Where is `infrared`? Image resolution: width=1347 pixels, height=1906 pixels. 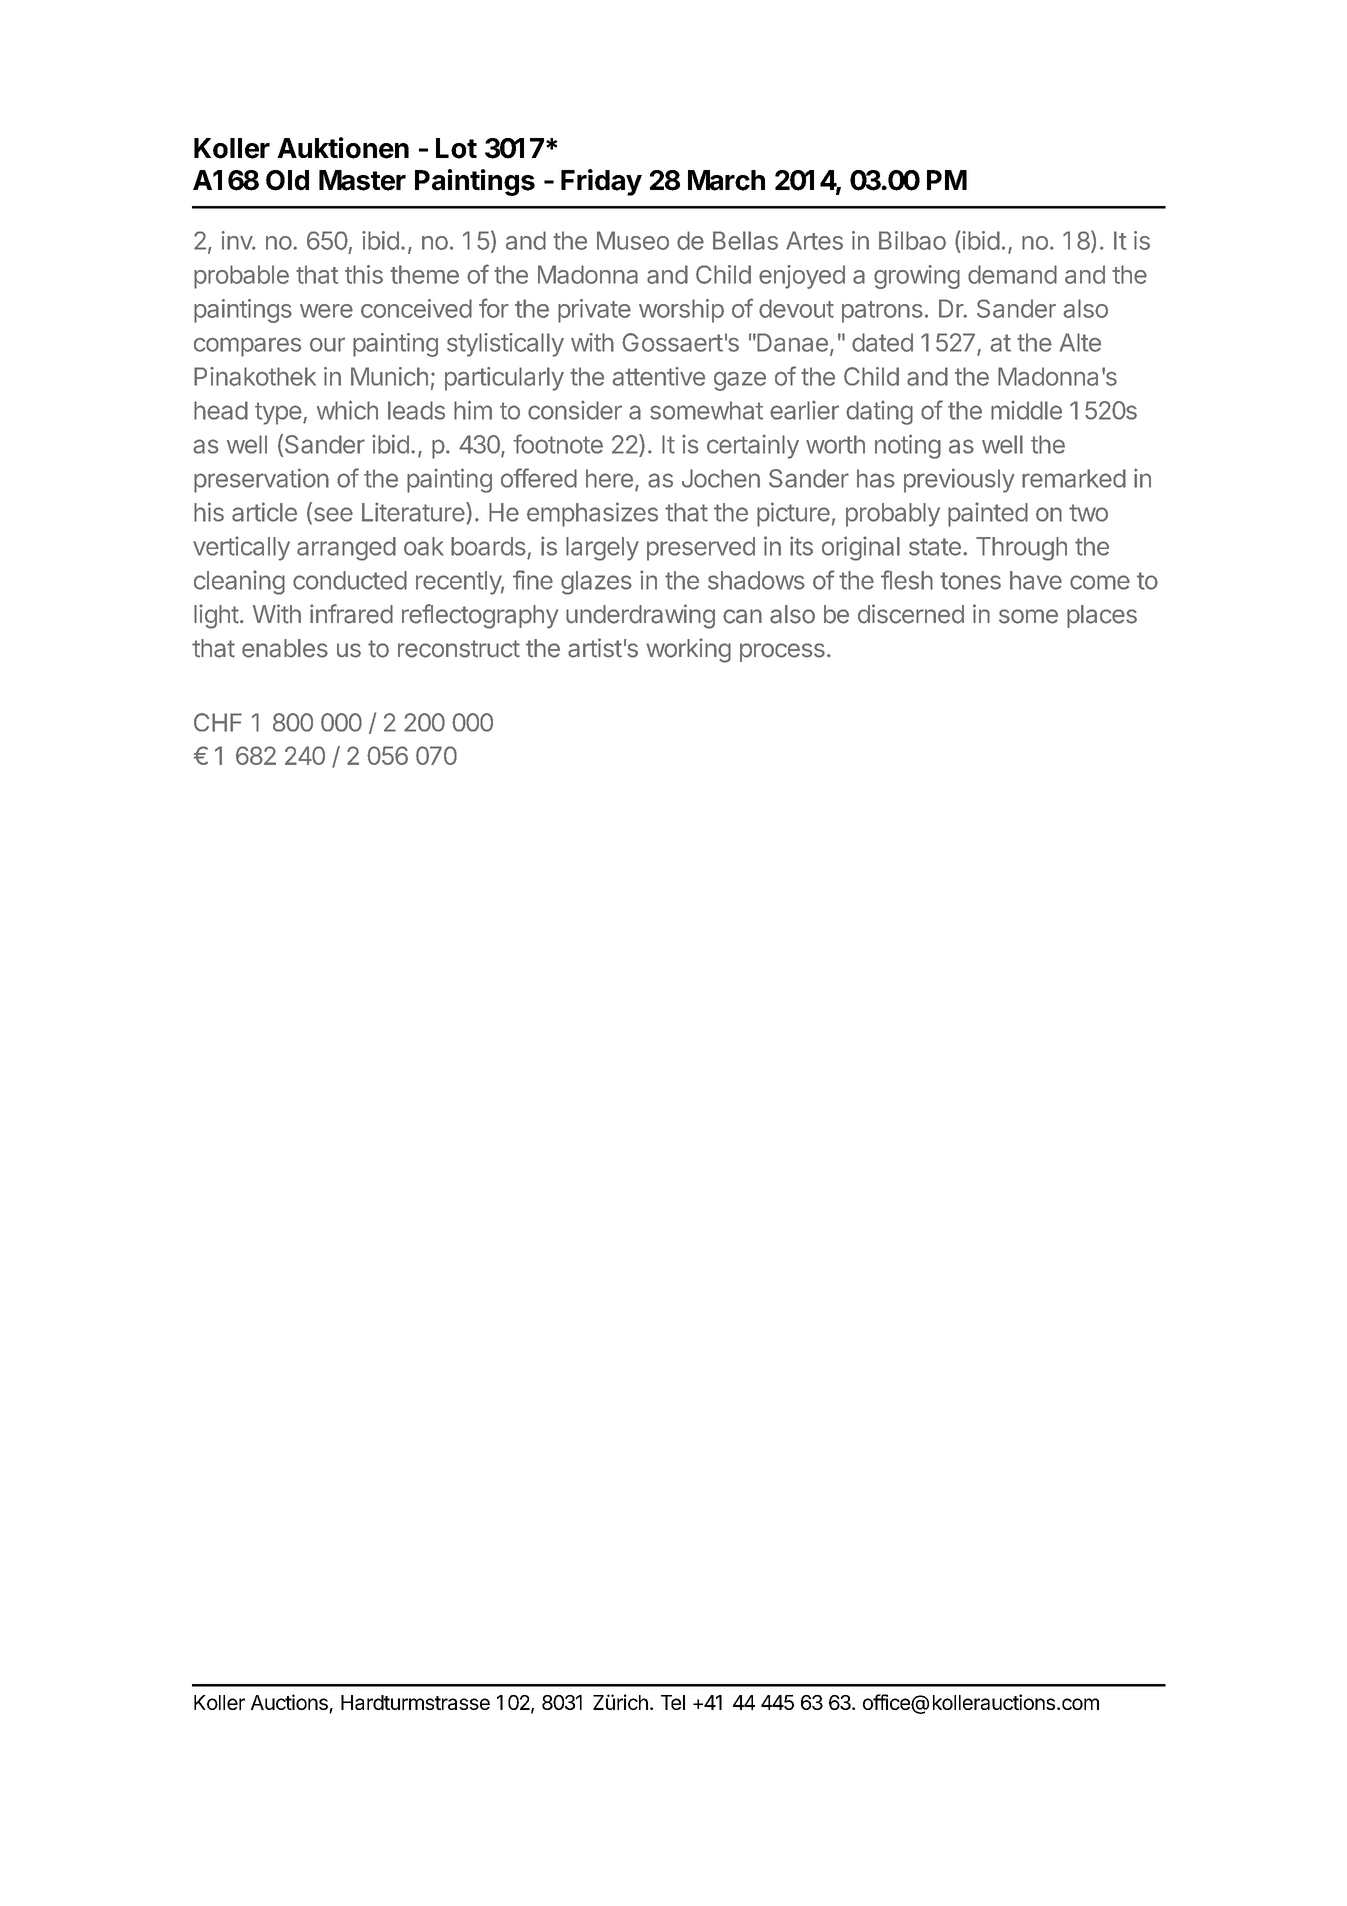
infrared is located at coordinates (351, 614).
